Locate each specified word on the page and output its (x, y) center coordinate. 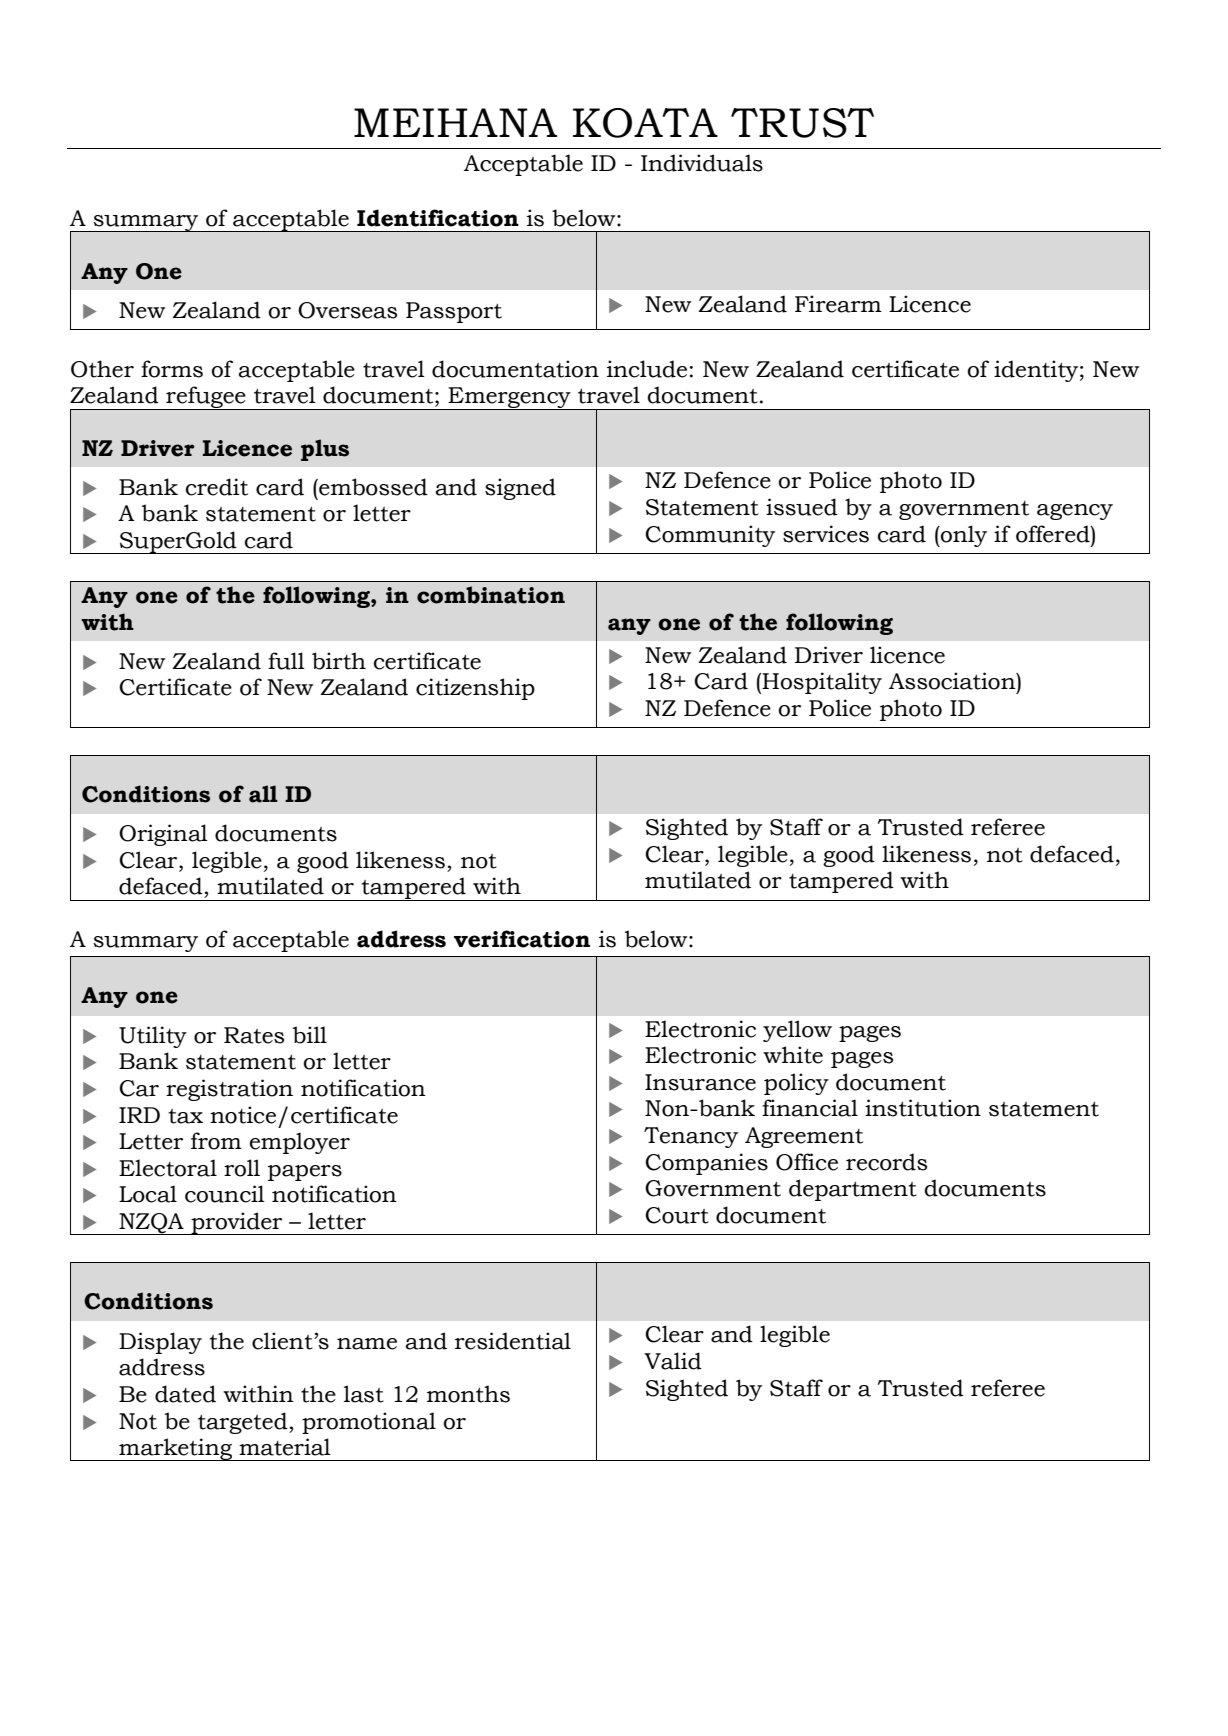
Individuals (702, 163)
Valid (673, 1361)
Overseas (347, 310)
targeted (244, 1423)
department (853, 1190)
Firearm (838, 304)
